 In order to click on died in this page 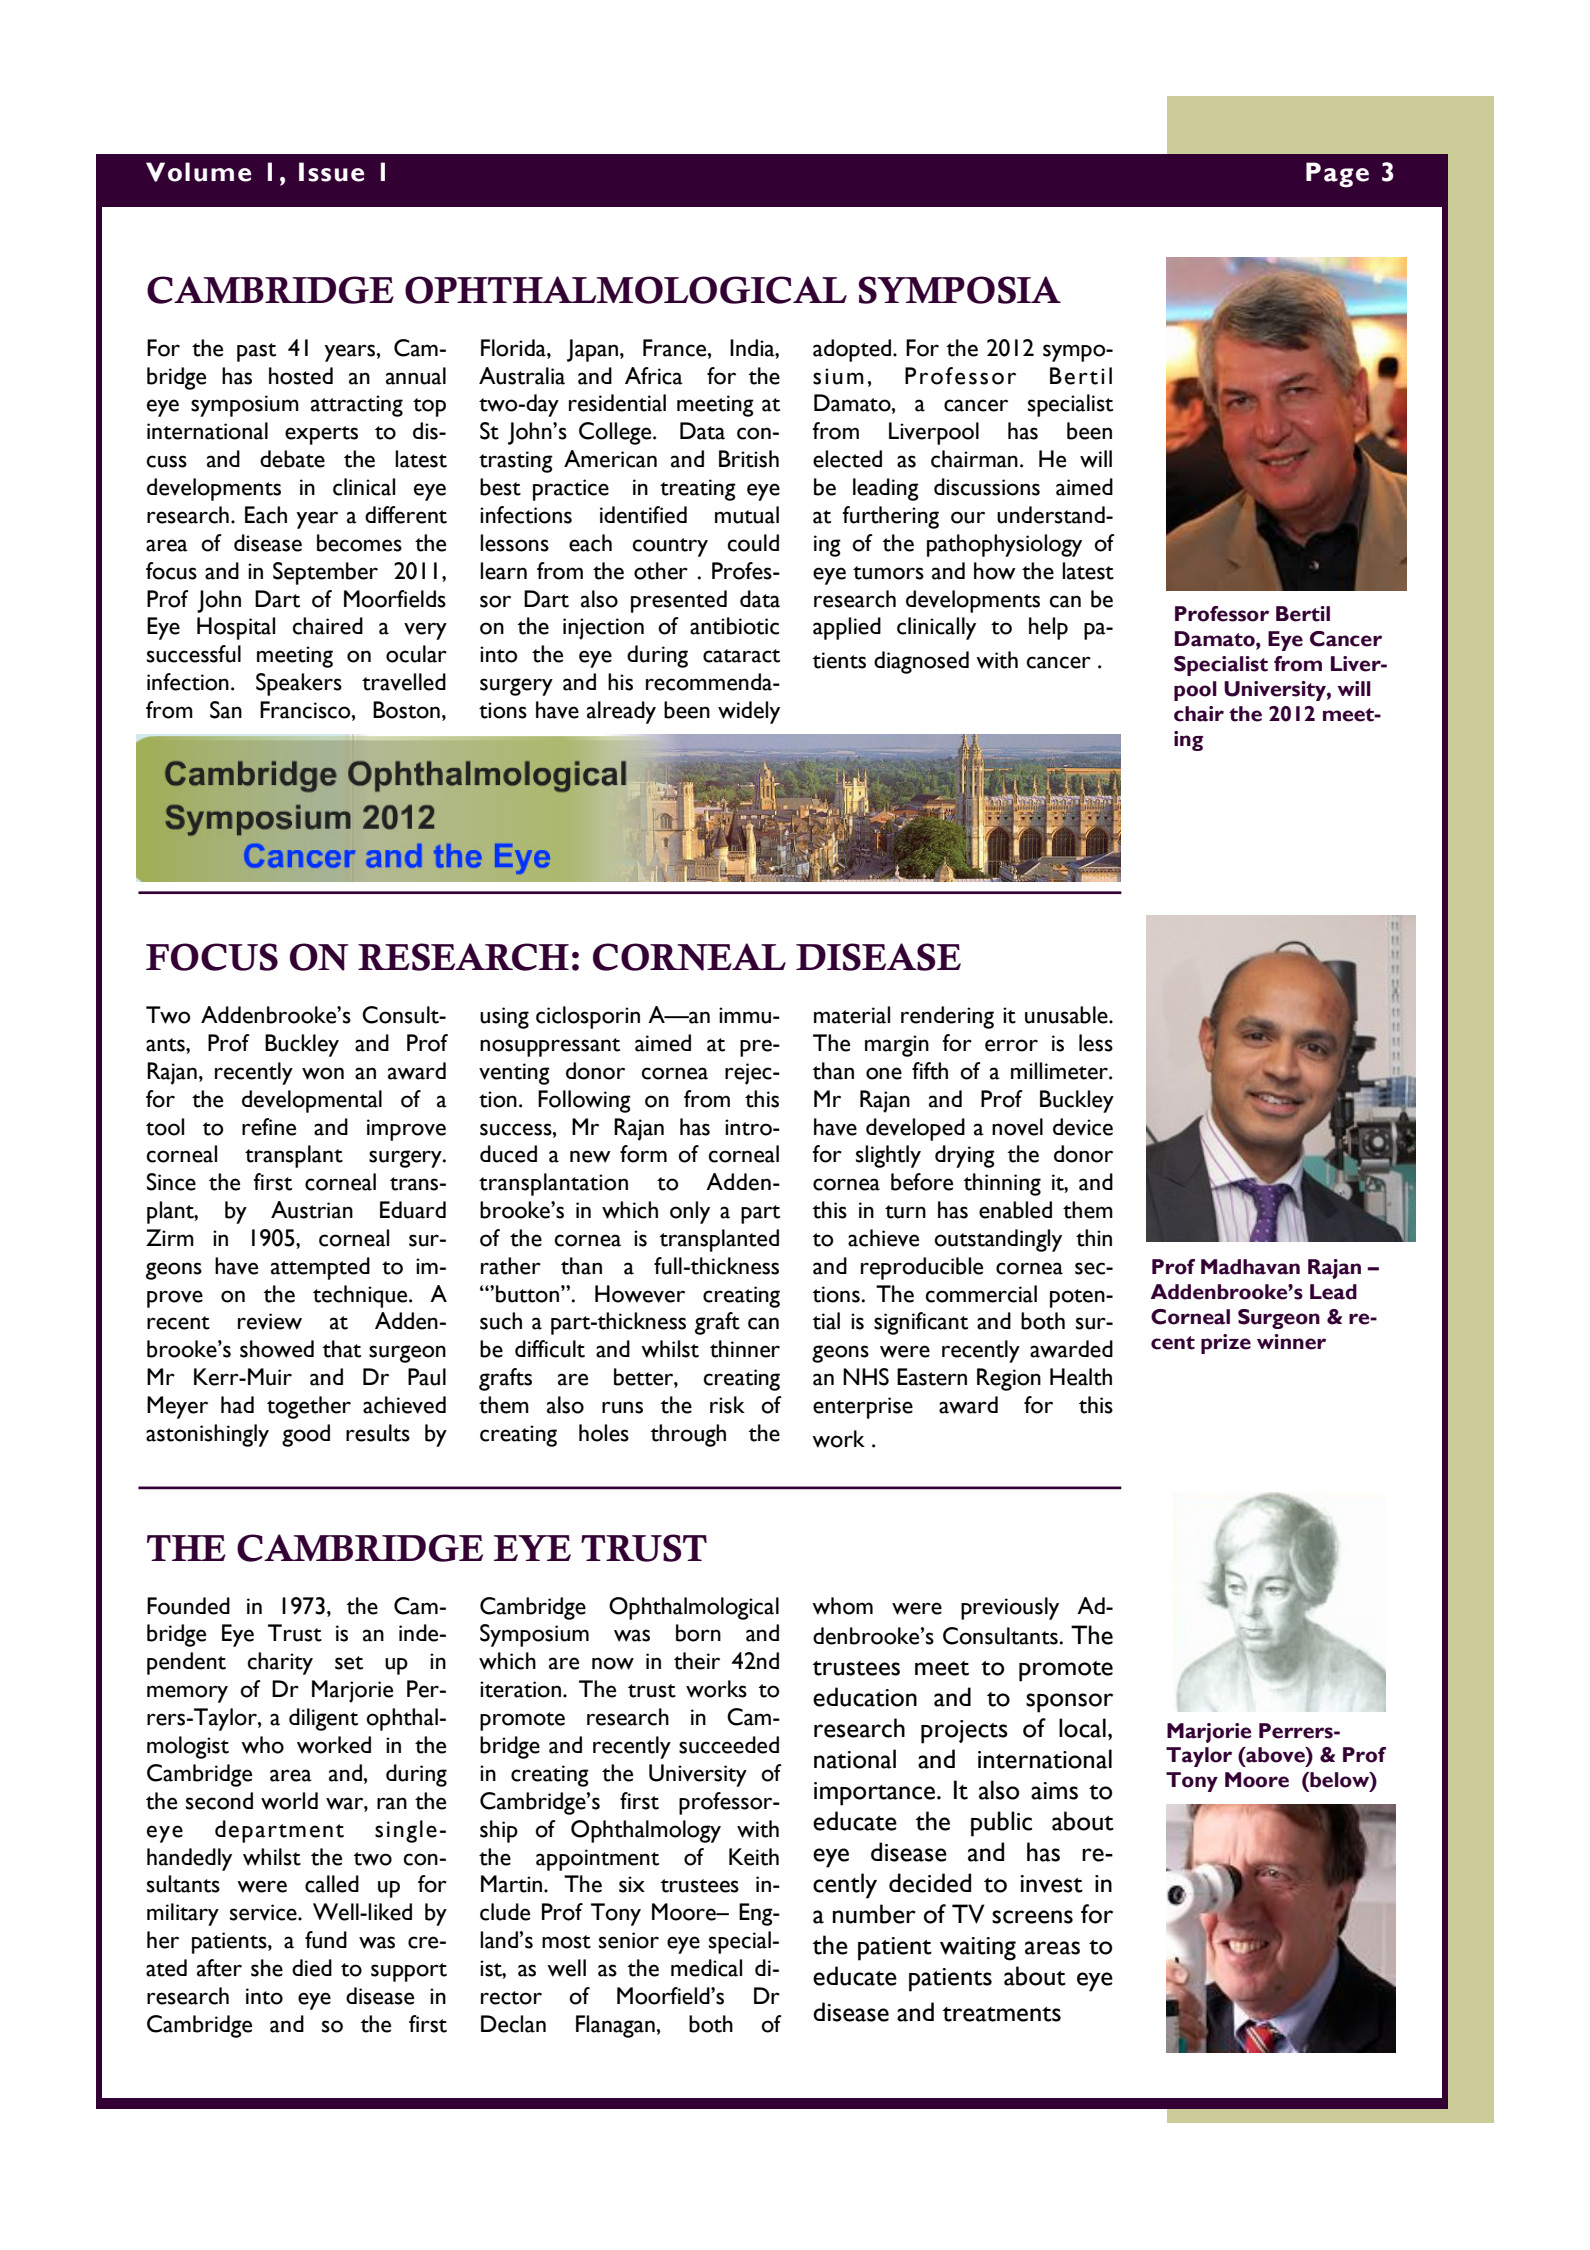, I will do `click(312, 1968)`.
